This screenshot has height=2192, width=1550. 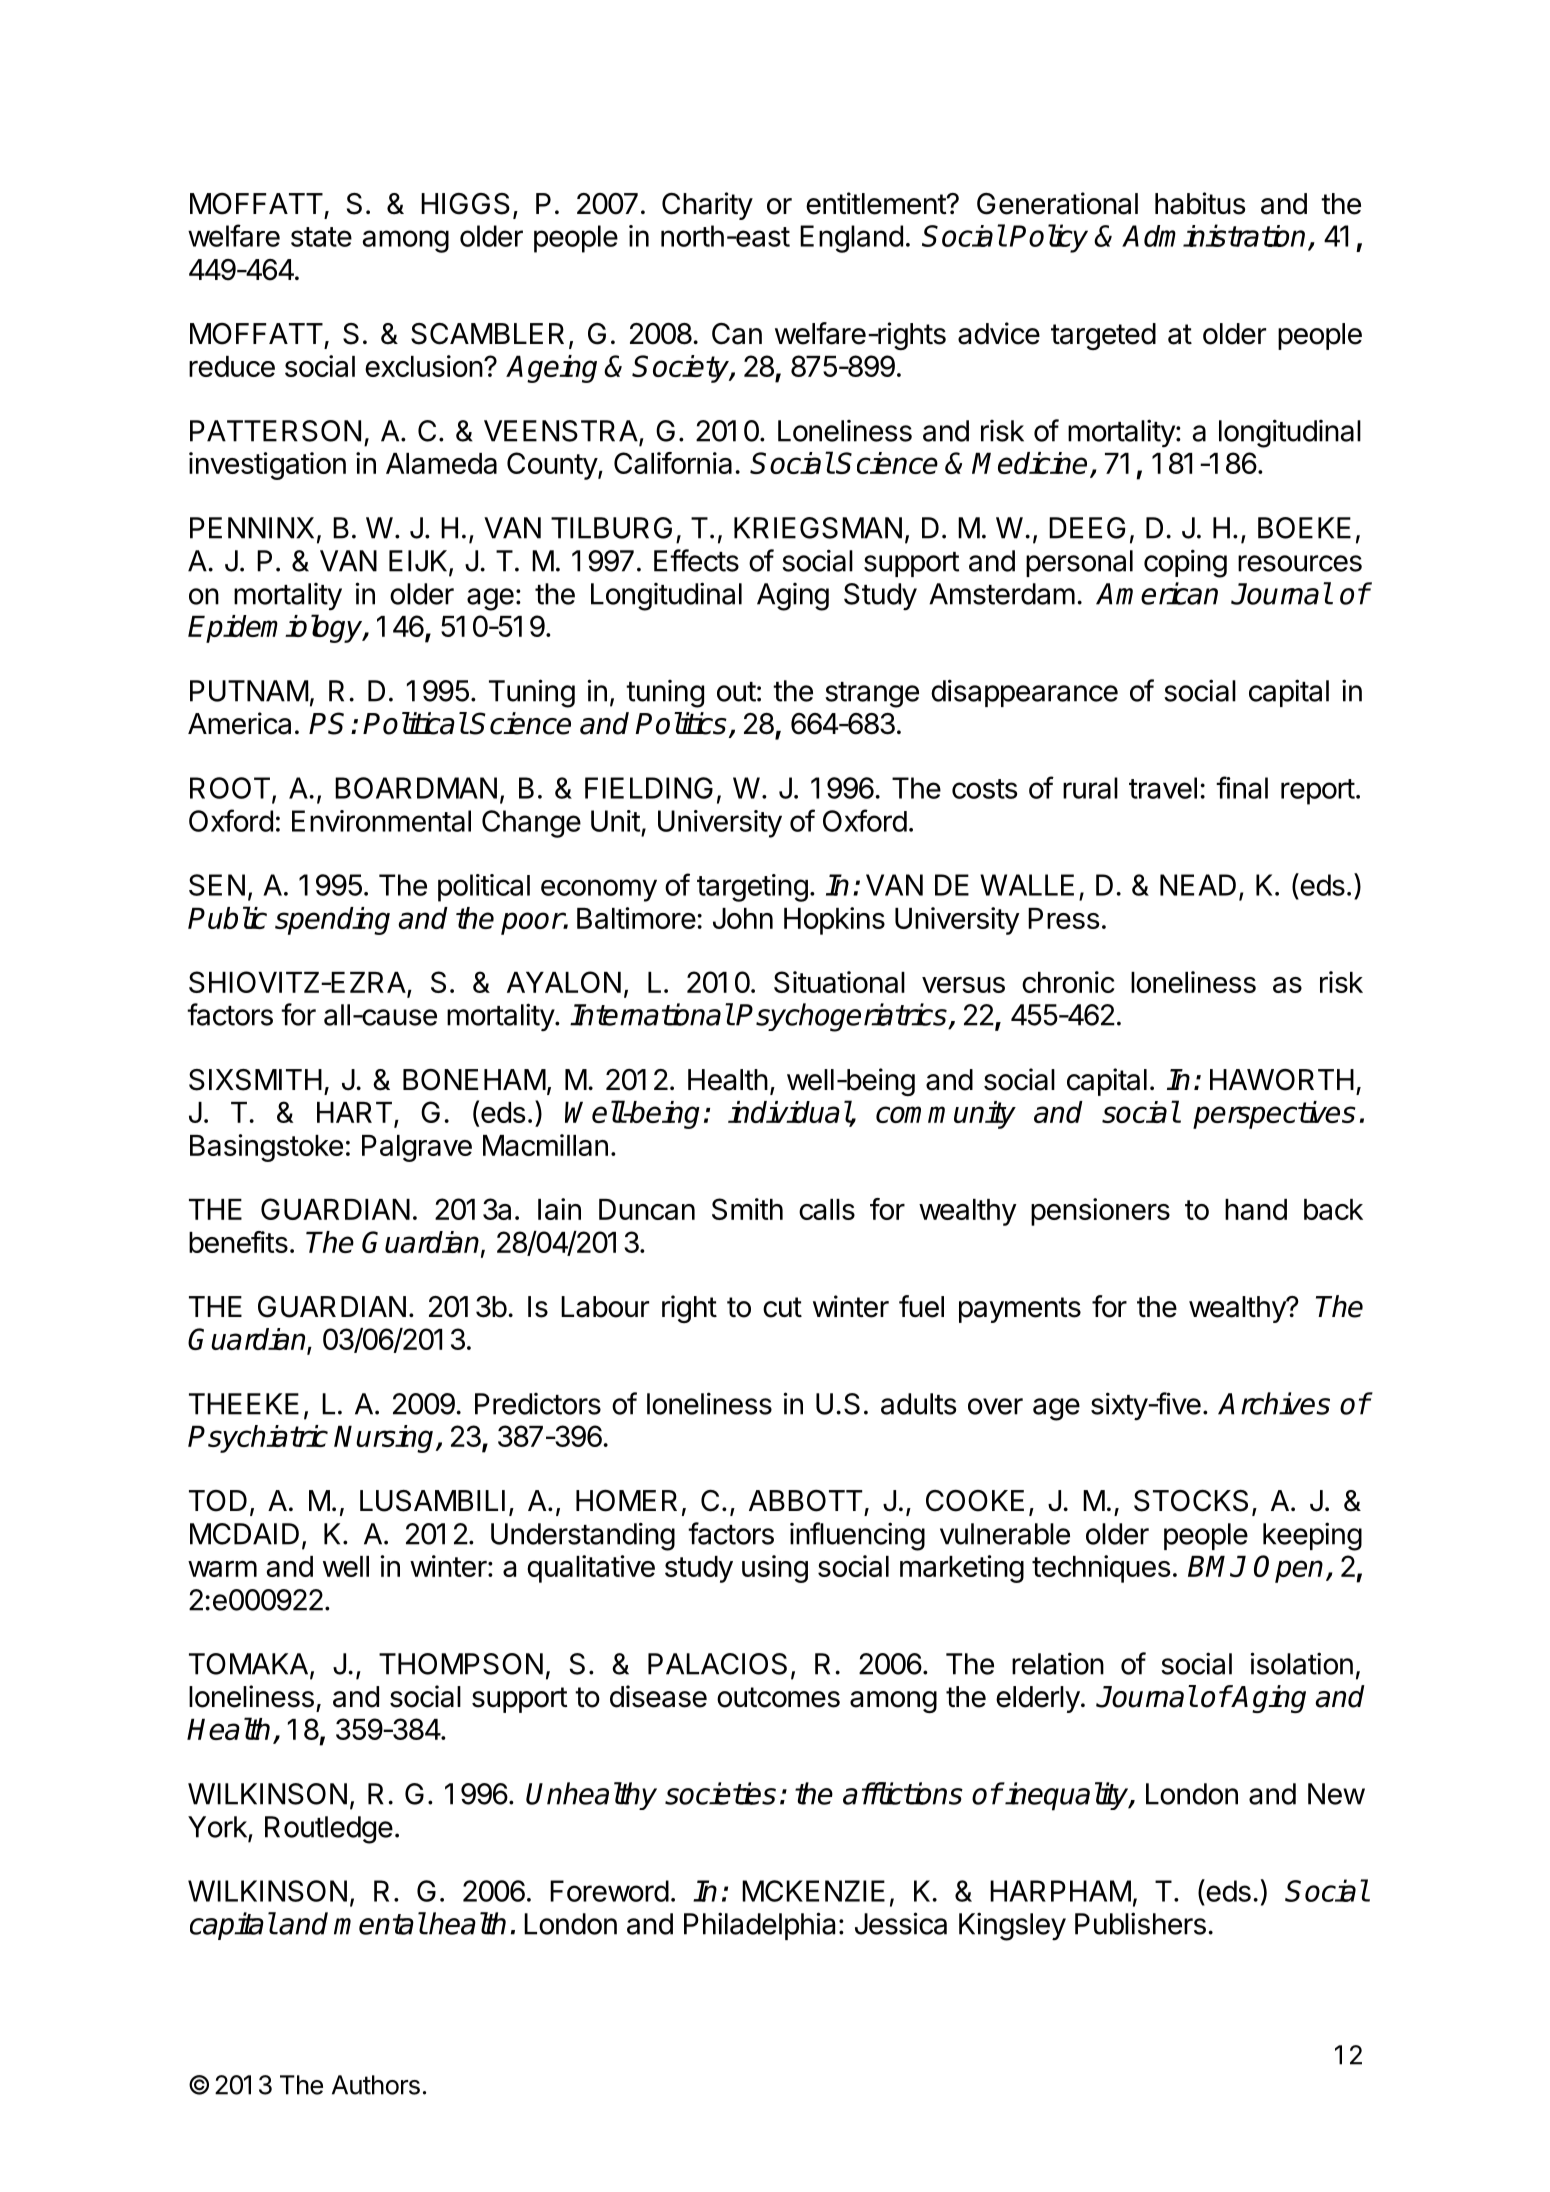 What do you see at coordinates (1213, 235) in the screenshot?
I see `Administration` at bounding box center [1213, 235].
